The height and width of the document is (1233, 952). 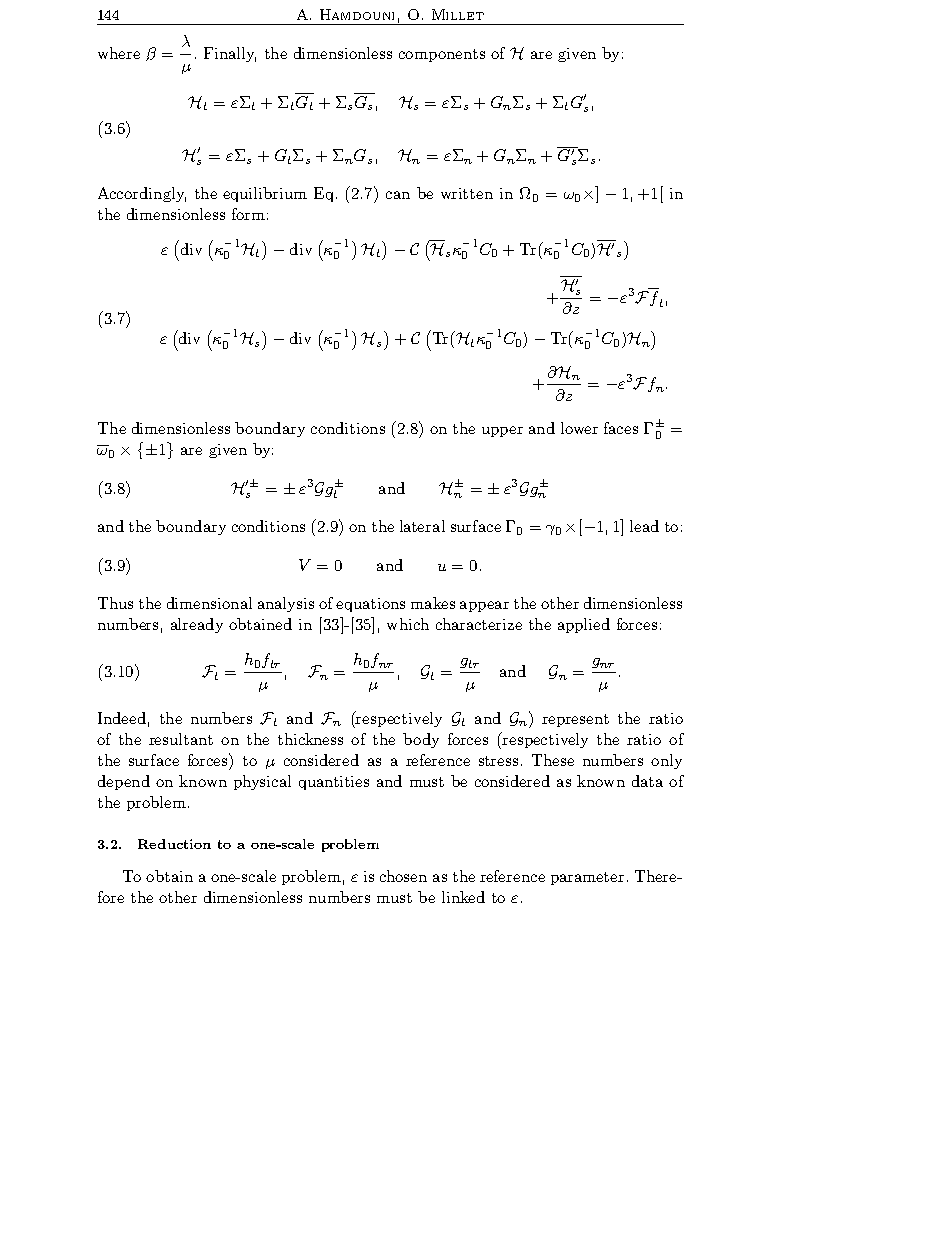 What do you see at coordinates (458, 14) in the document?
I see `Millet` at bounding box center [458, 14].
